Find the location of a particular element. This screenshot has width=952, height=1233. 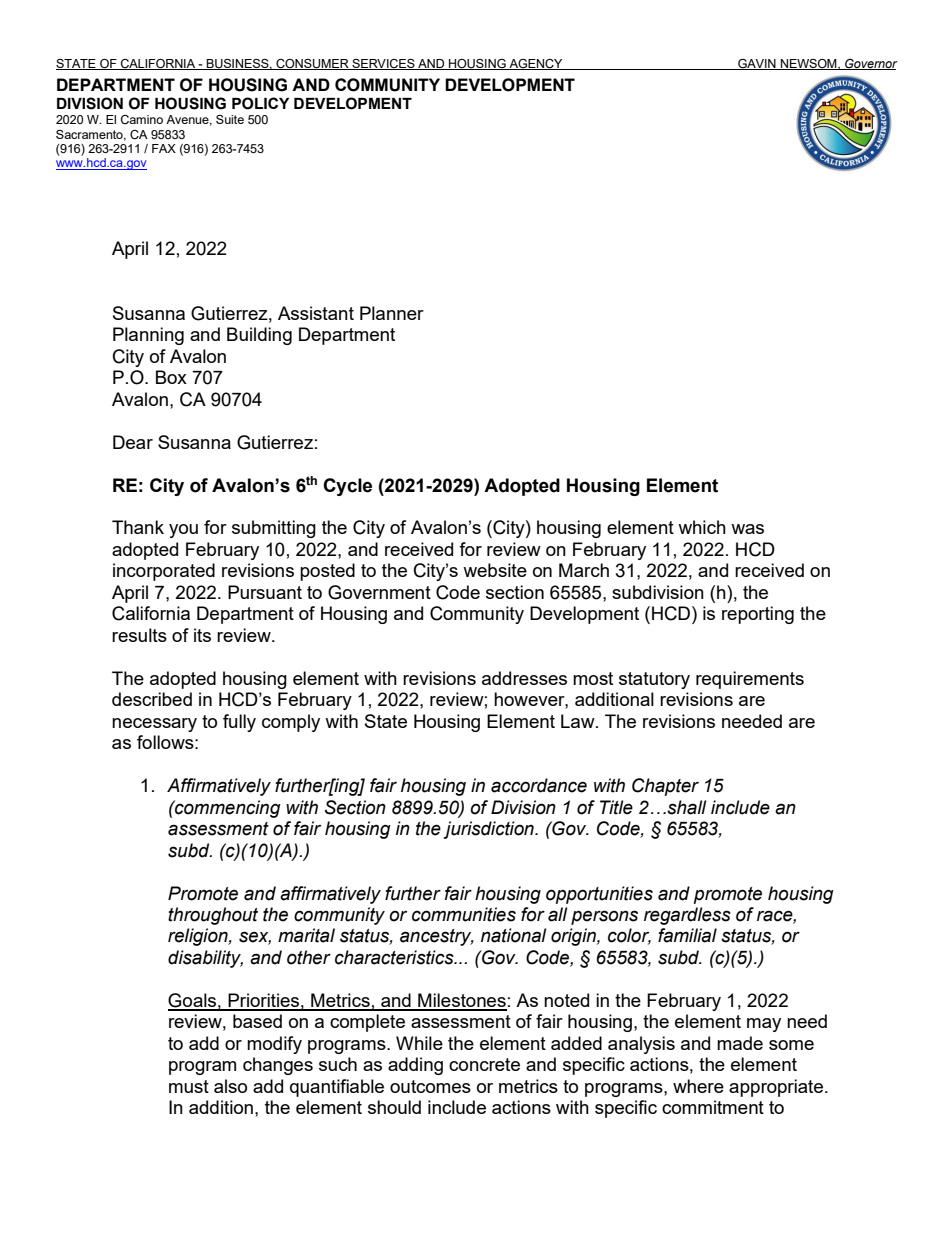

reporting is located at coordinates (758, 615).
